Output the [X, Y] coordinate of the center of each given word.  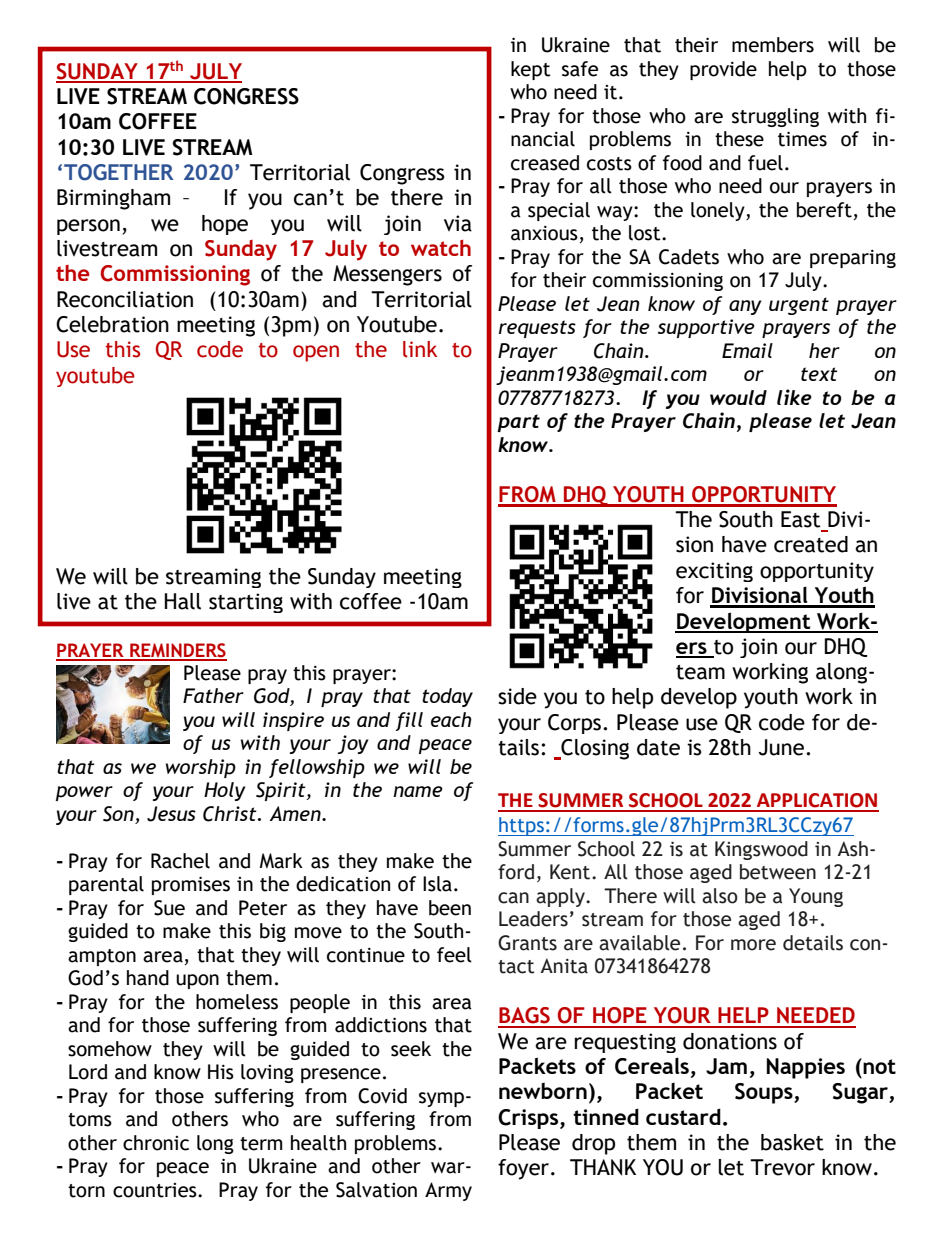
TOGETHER [119, 172]
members [773, 45]
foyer [523, 1169]
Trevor [782, 1167]
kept [531, 70]
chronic [156, 1143]
